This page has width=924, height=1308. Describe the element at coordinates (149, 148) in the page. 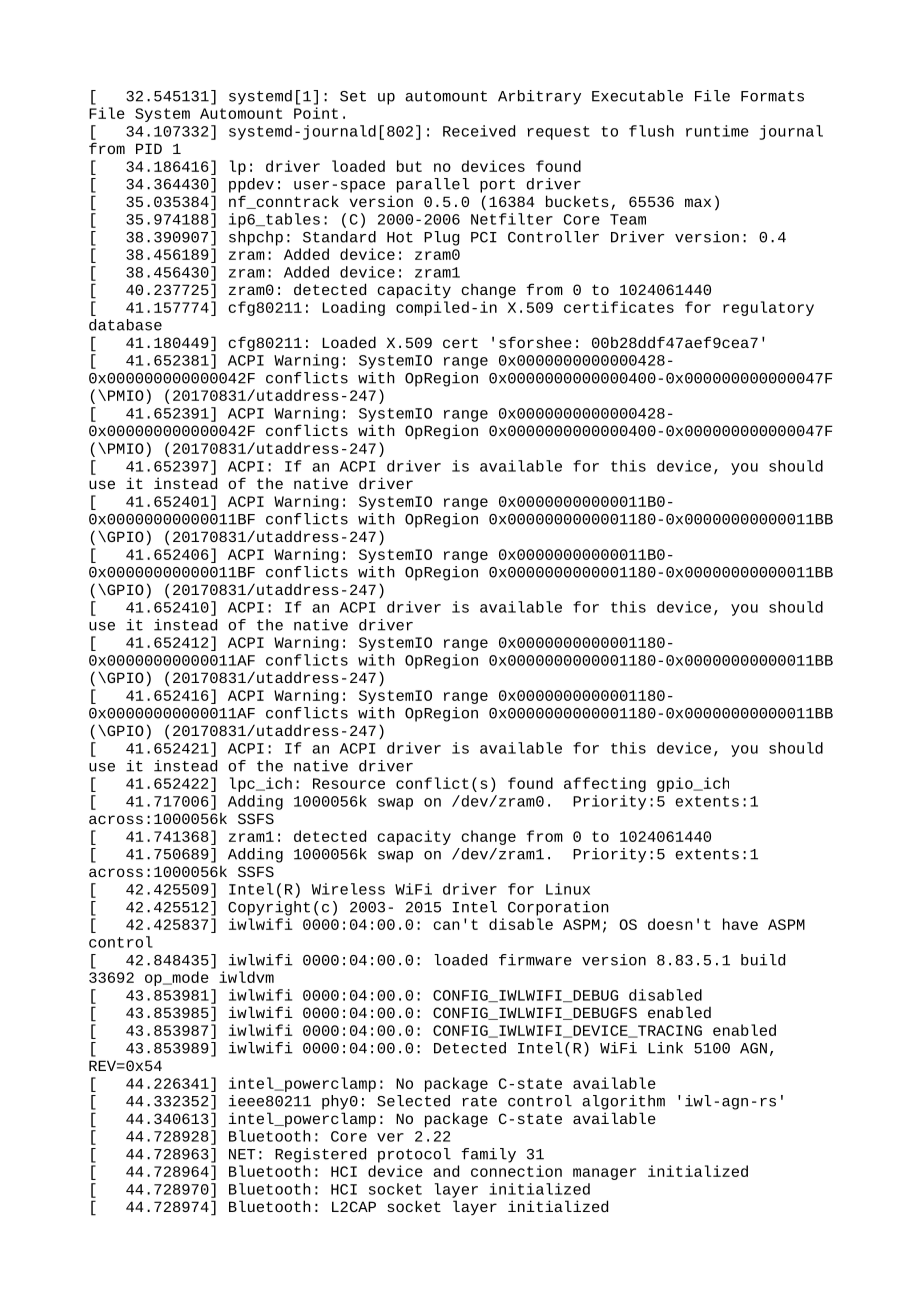

I see `PID` at that location.
